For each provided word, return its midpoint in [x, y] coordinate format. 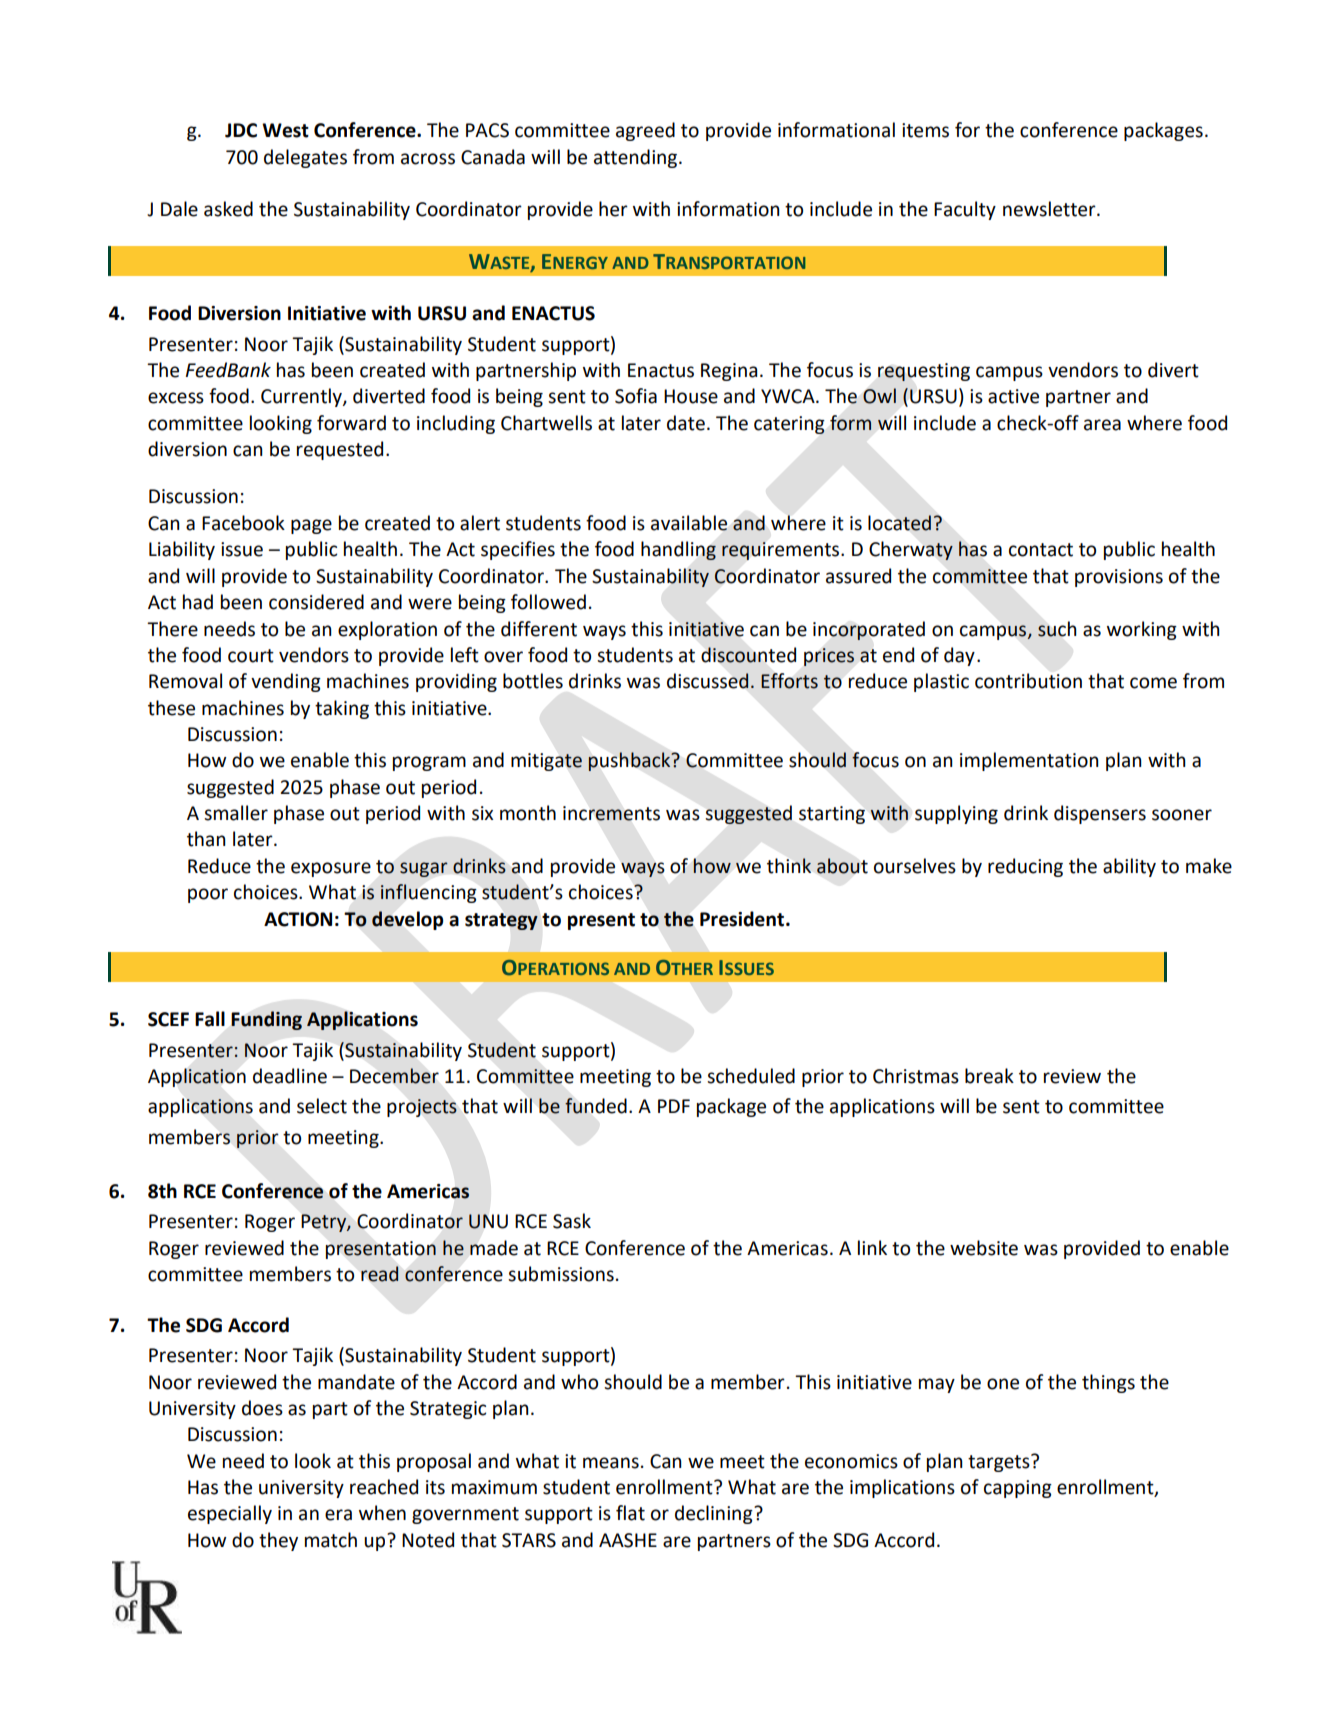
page [311, 526]
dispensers [1100, 814]
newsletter [1050, 209]
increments [611, 813]
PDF [674, 1106]
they [278, 1541]
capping [1018, 1489]
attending [637, 158]
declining [715, 1514]
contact [1041, 550]
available [689, 523]
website [984, 1248]
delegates [305, 158]
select [322, 1106]
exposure [331, 869]
